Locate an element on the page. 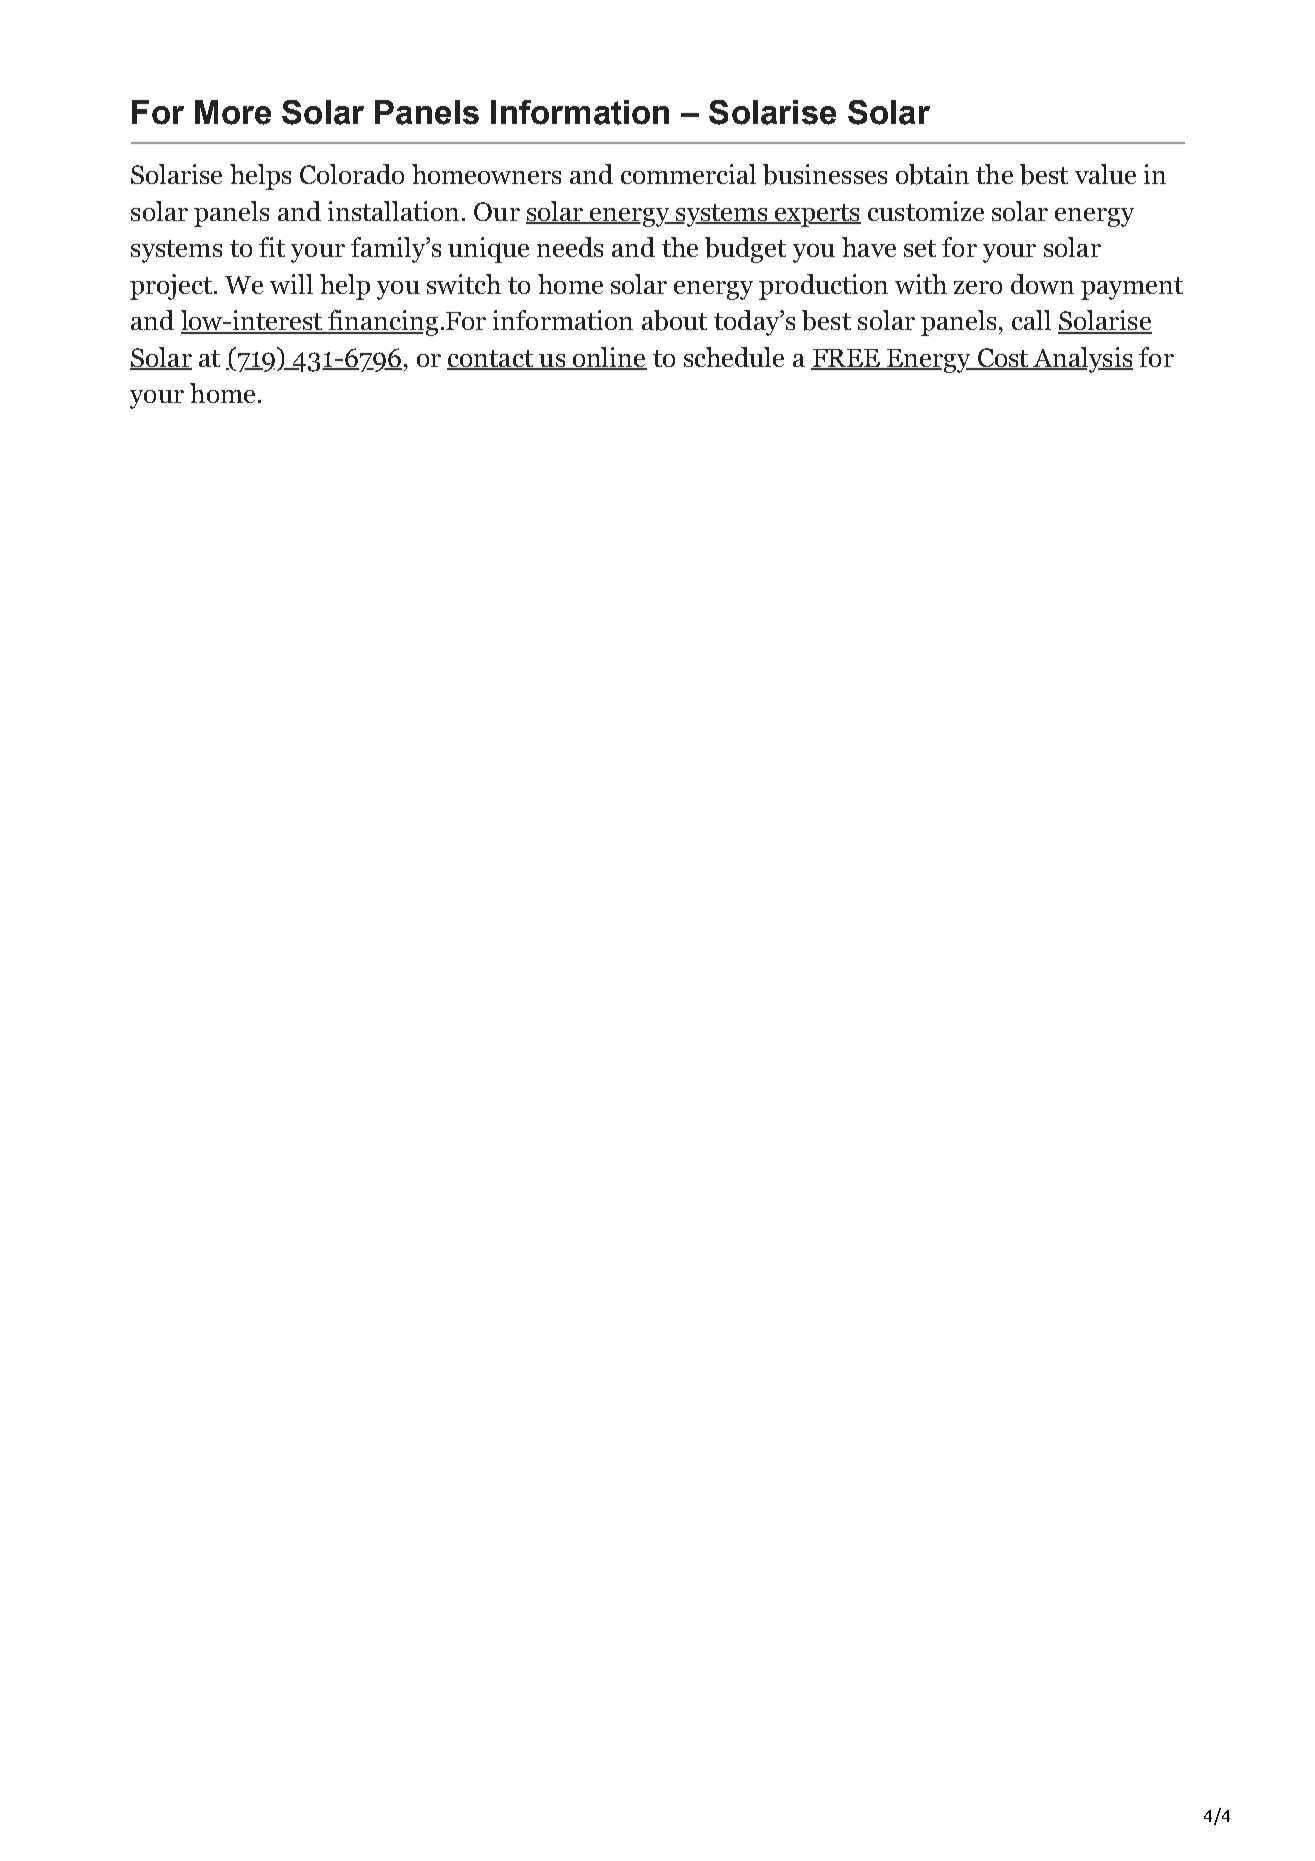  set is located at coordinates (920, 248).
